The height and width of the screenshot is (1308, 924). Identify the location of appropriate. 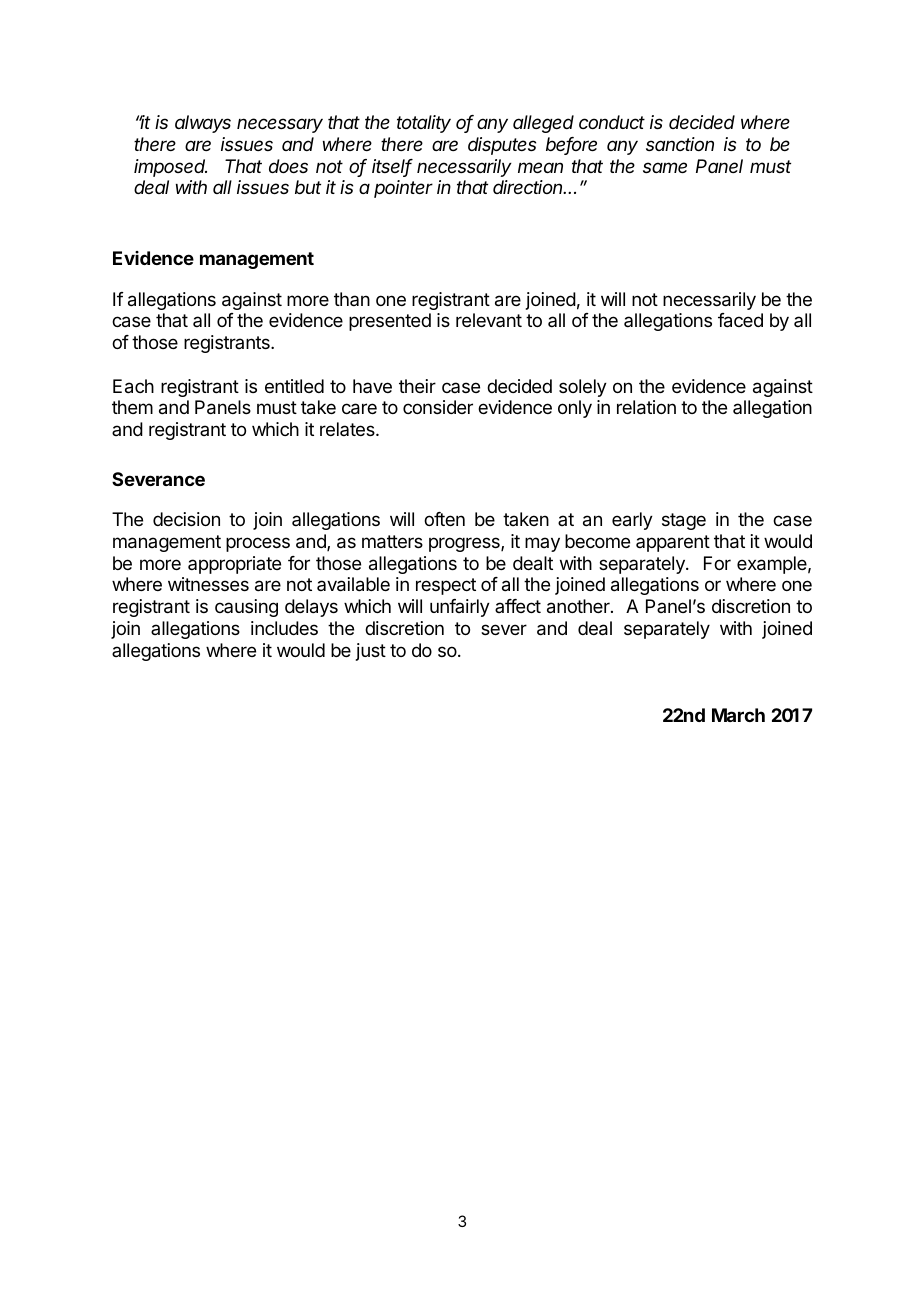
(234, 565).
